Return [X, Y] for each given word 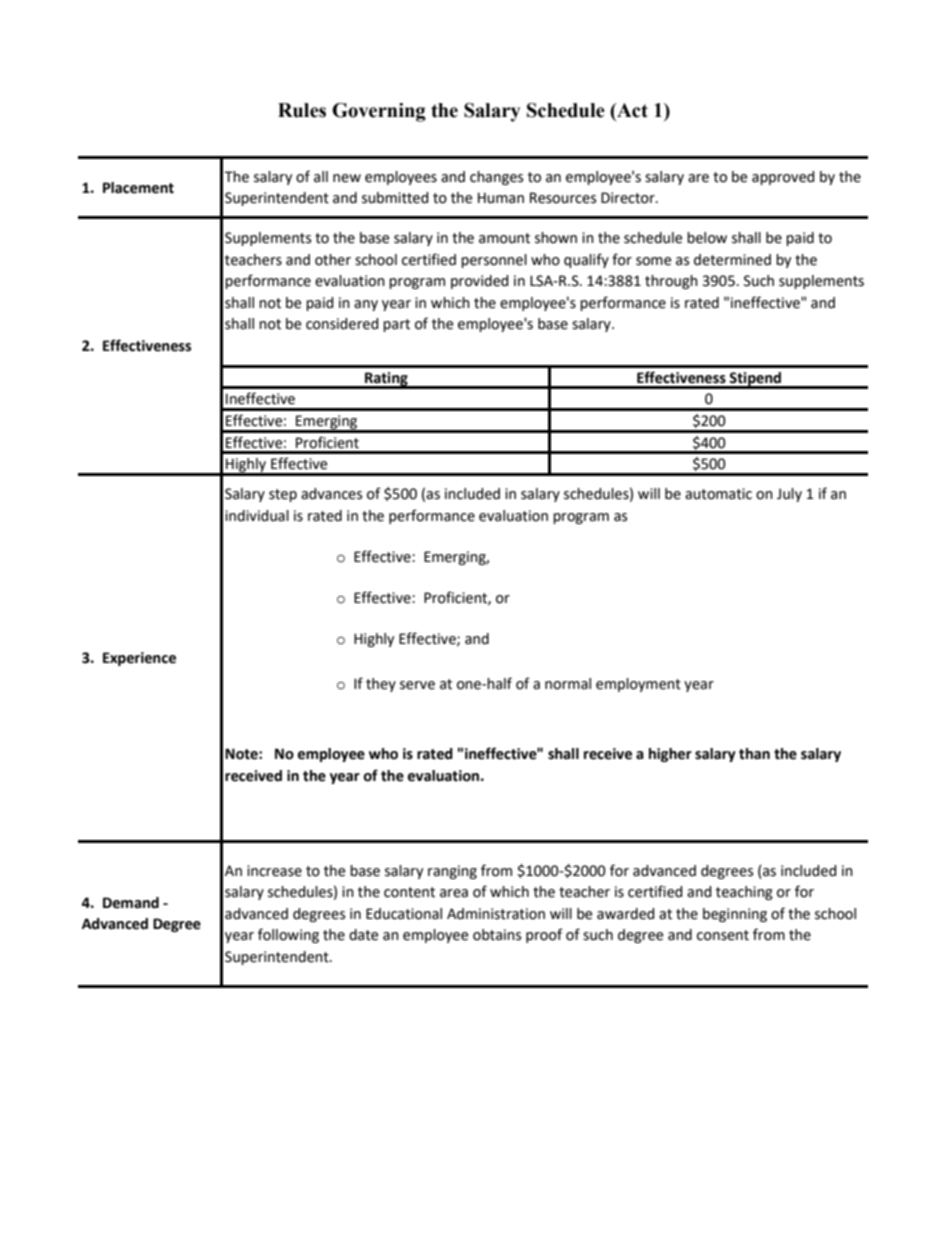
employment [638, 685]
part [396, 325]
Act [631, 110]
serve [417, 685]
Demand [131, 903]
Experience [139, 659]
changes [496, 178]
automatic [718, 494]
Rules [302, 110]
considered [342, 324]
